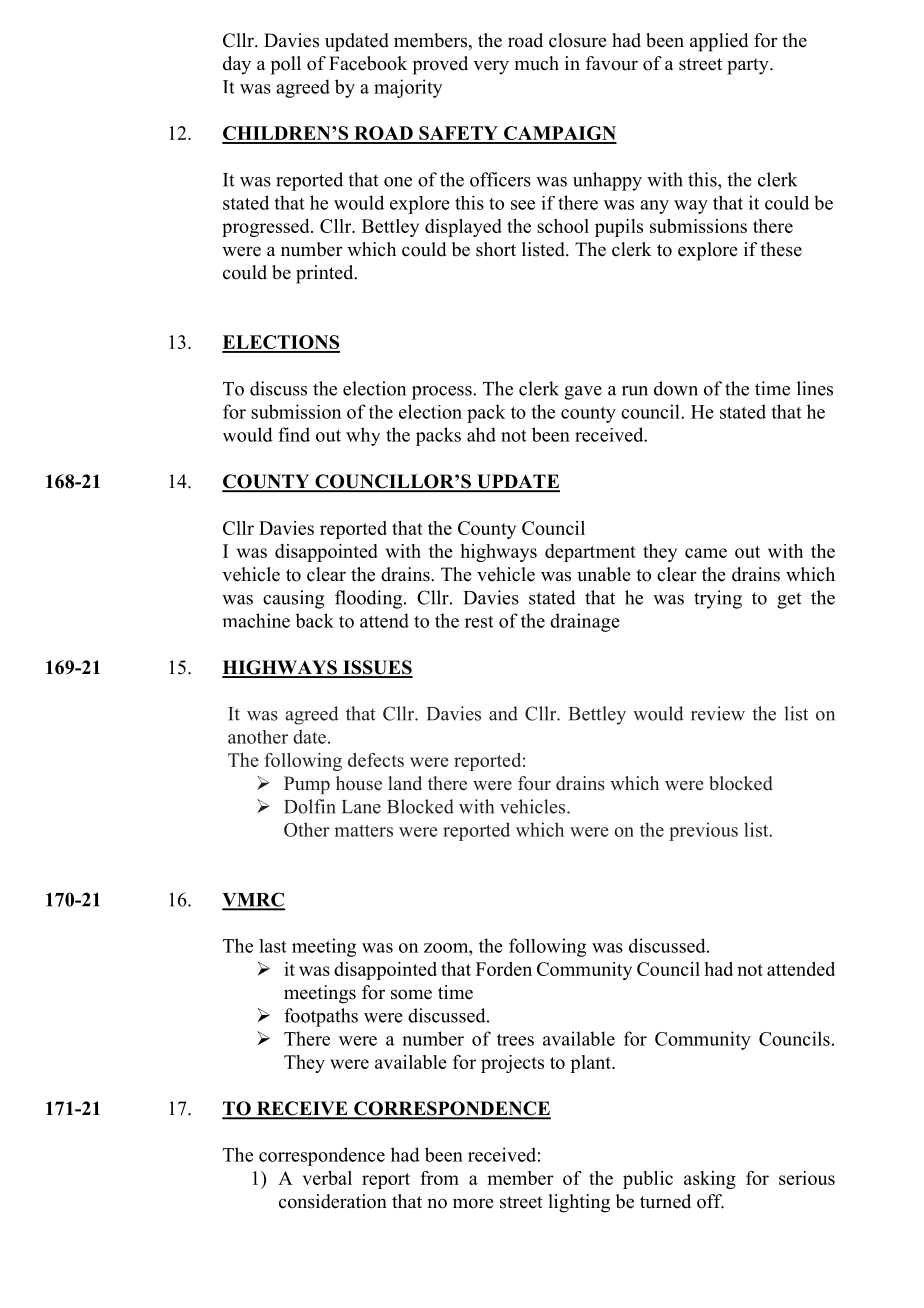  Describe the element at coordinates (749, 66) in the screenshot. I see `party` at that location.
